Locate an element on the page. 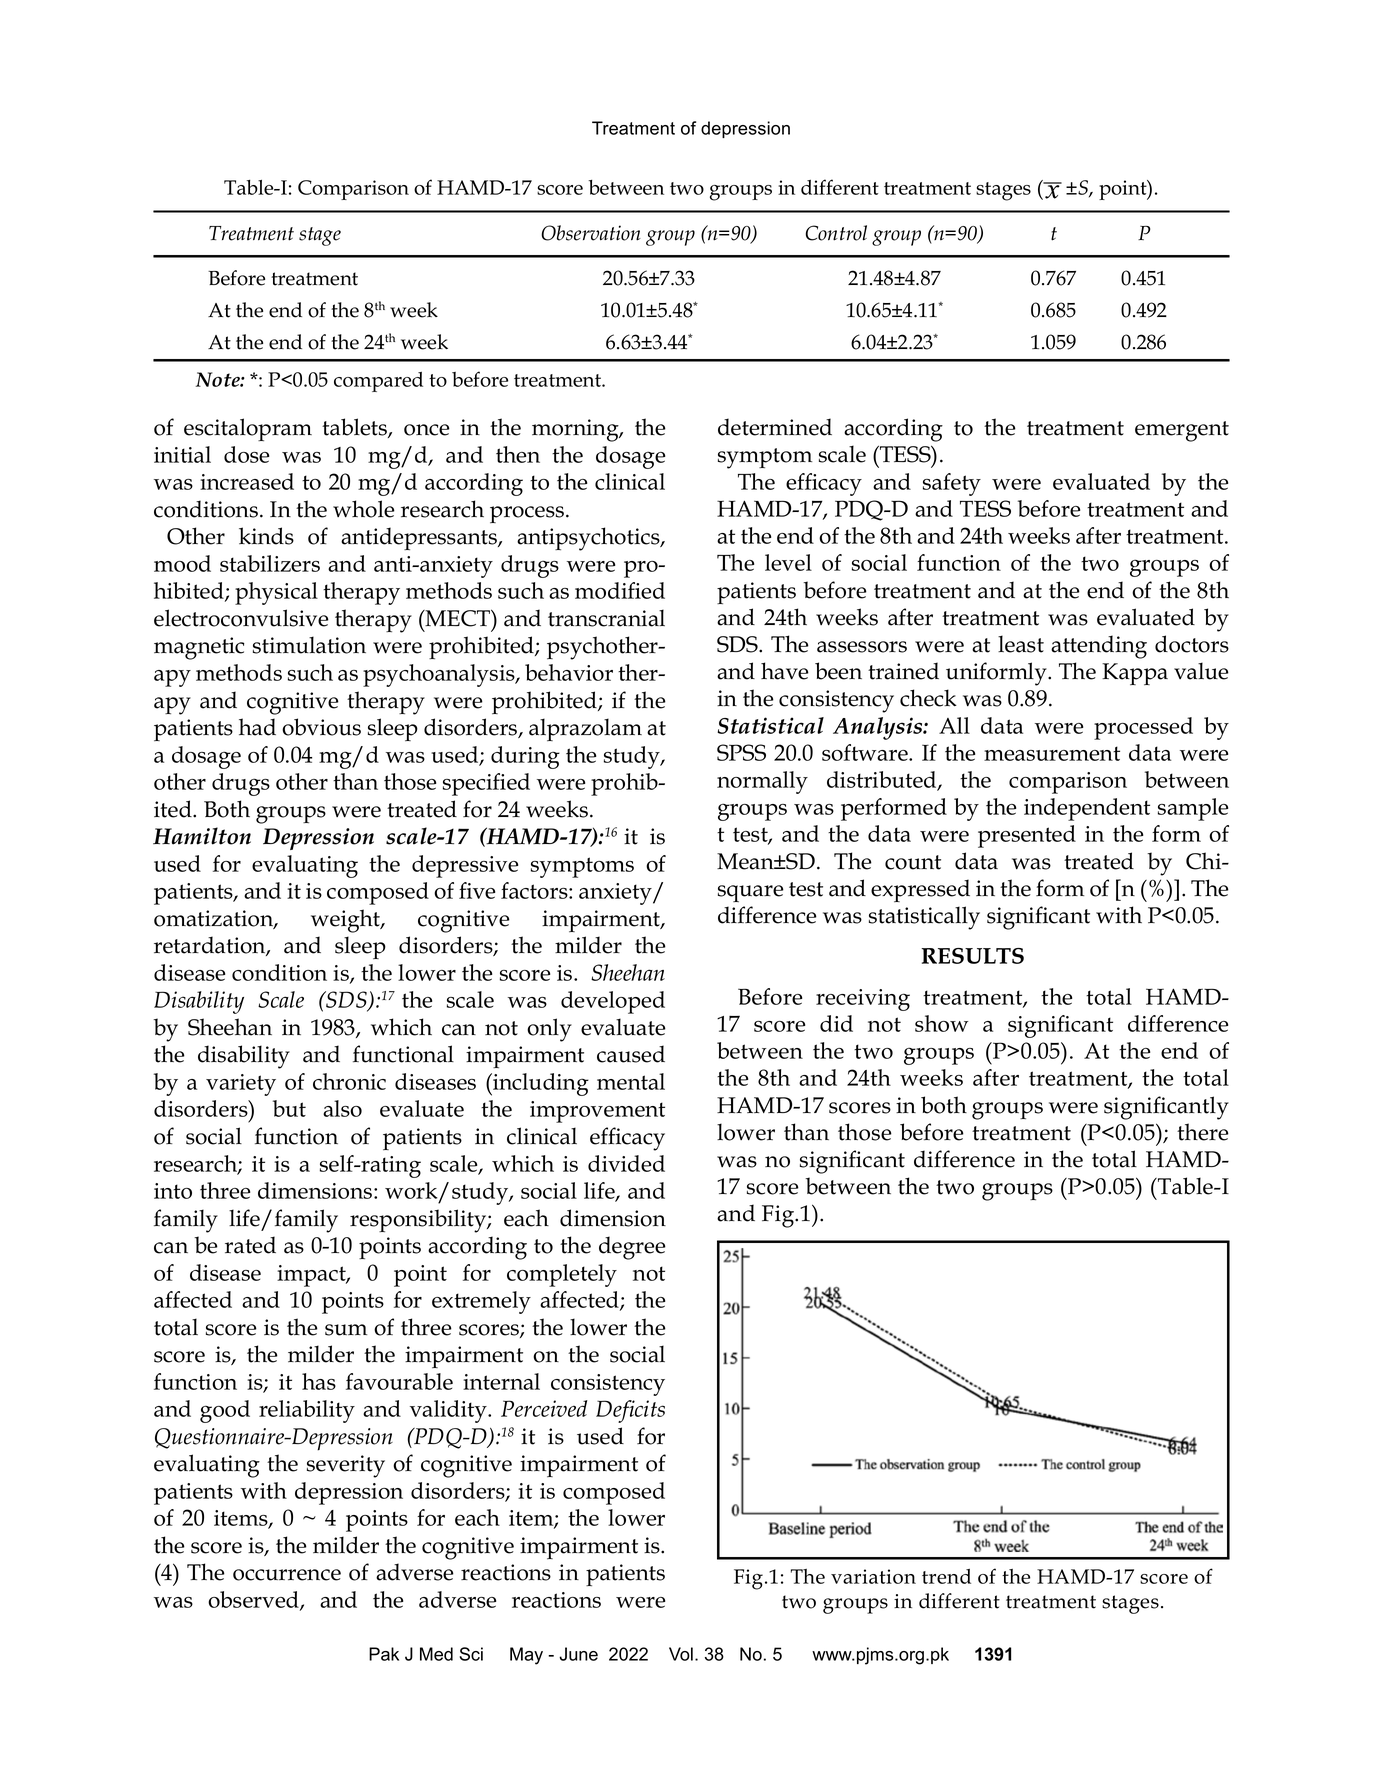 The image size is (1383, 1789). Hamilton is located at coordinates (202, 836).
